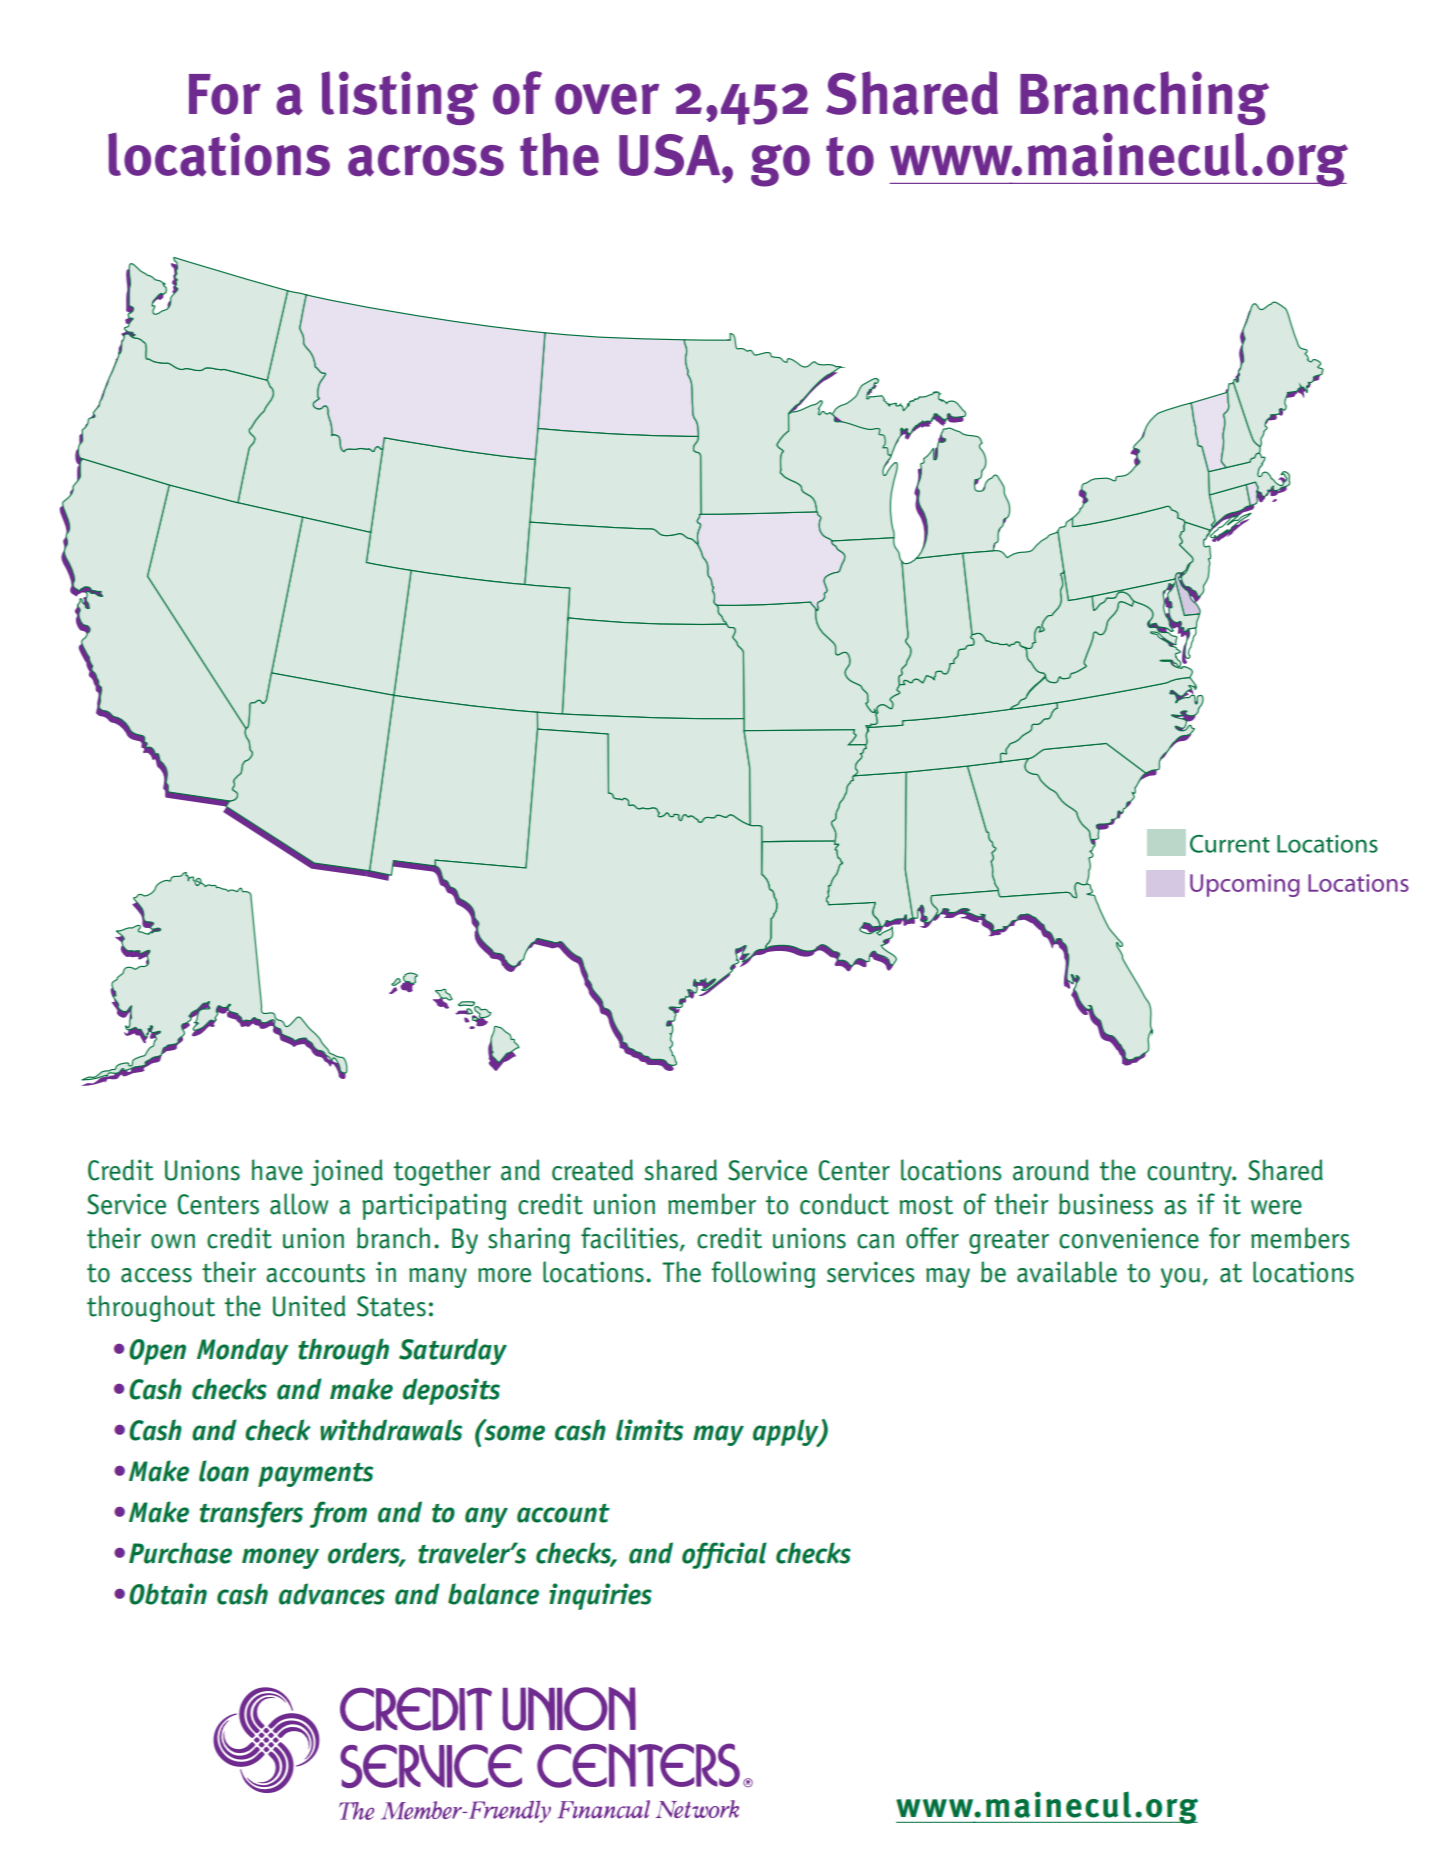 This screenshot has width=1446, height=1872. What do you see at coordinates (592, 1170) in the screenshot?
I see `created` at bounding box center [592, 1170].
